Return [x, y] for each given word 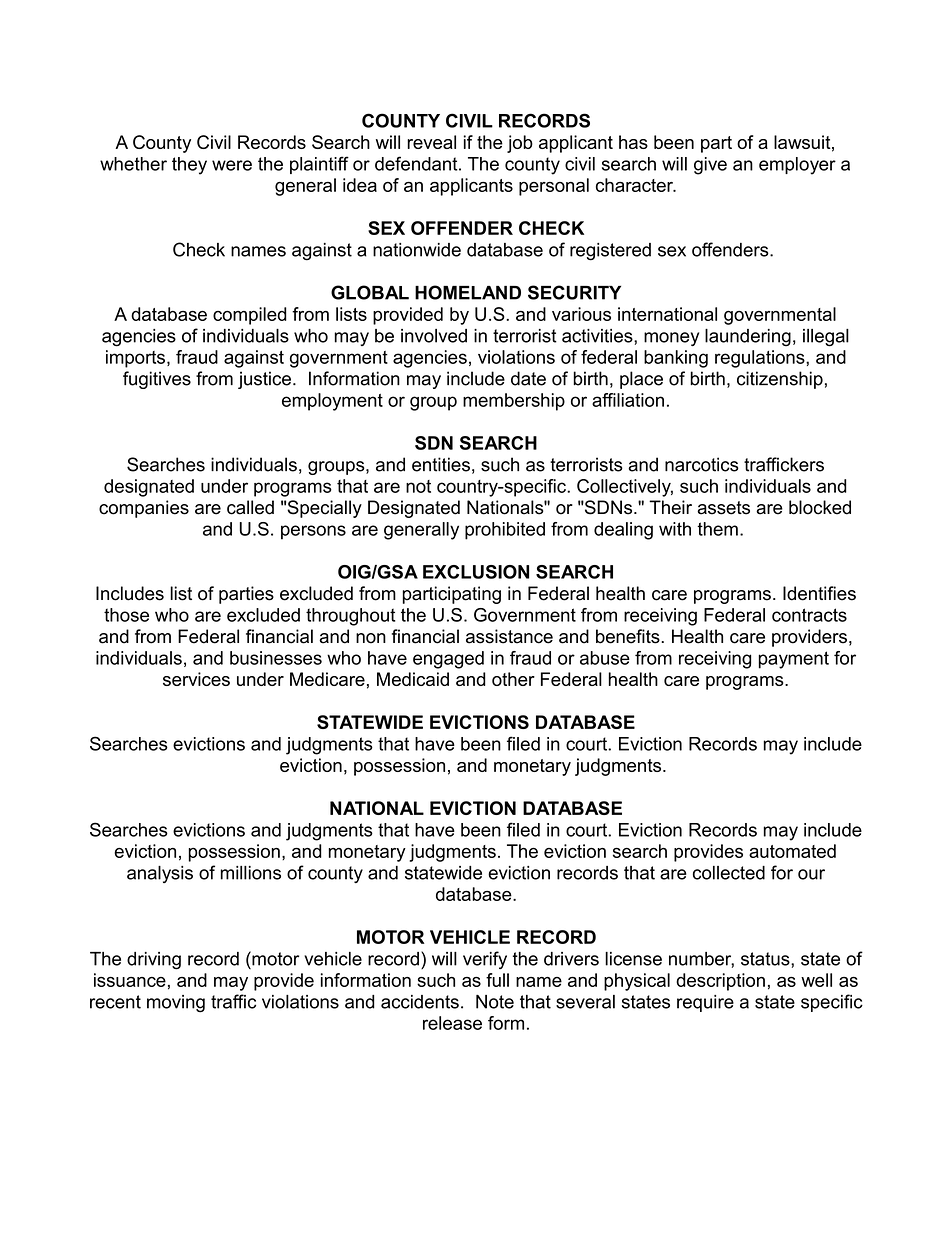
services [196, 679]
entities [441, 464]
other [513, 679]
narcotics [702, 464]
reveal [431, 142]
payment [794, 660]
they [189, 166]
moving [176, 1004]
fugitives [157, 380]
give [710, 166]
